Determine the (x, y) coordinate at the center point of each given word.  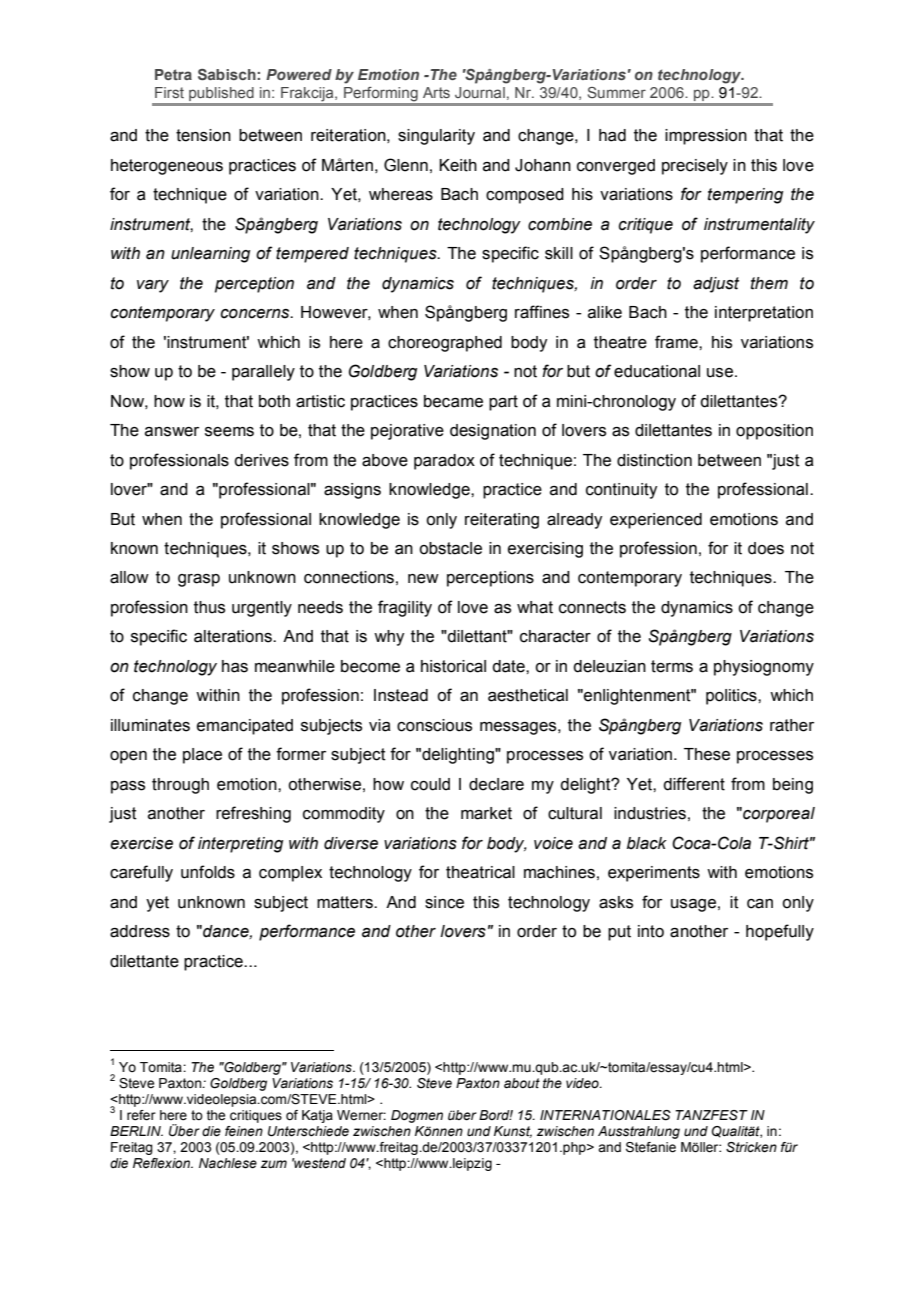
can (760, 904)
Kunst (513, 1132)
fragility (405, 608)
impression (706, 137)
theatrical (480, 872)
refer (141, 1115)
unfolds (208, 872)
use (720, 373)
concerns (256, 314)
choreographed (445, 344)
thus (209, 607)
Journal (480, 92)
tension (203, 135)
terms (672, 666)
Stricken (751, 1147)
